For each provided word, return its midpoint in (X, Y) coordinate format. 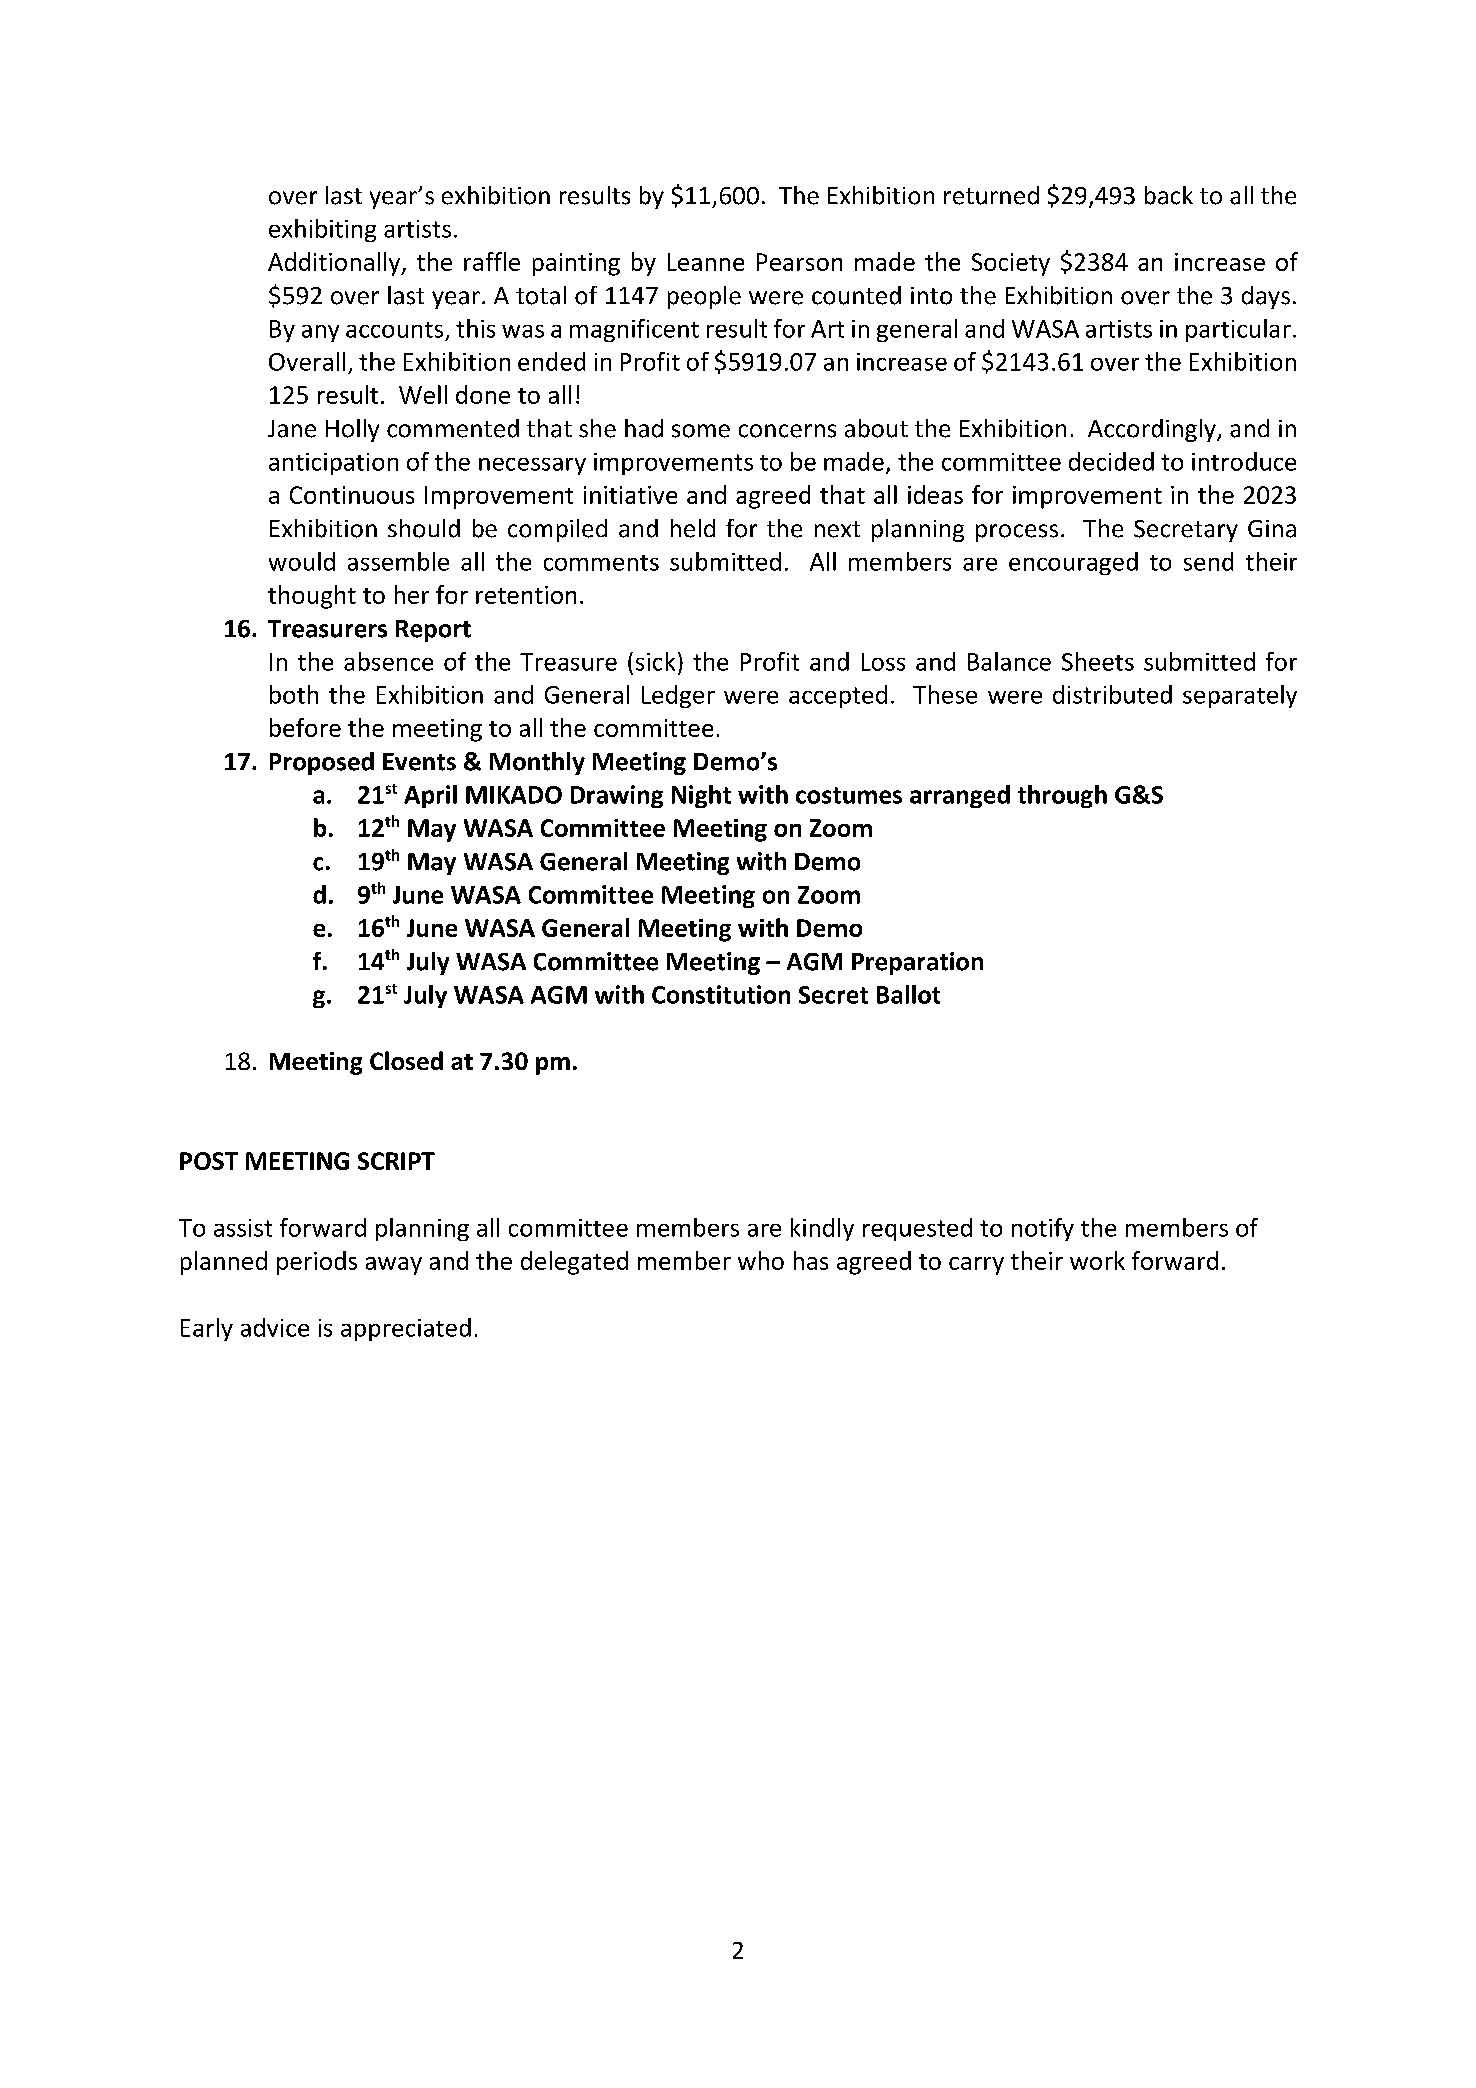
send (1208, 561)
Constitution (721, 994)
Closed (406, 1060)
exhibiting (322, 230)
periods (317, 1263)
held (693, 528)
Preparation (917, 963)
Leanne (706, 262)
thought (312, 597)
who (761, 1260)
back (1169, 195)
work (1097, 1260)
